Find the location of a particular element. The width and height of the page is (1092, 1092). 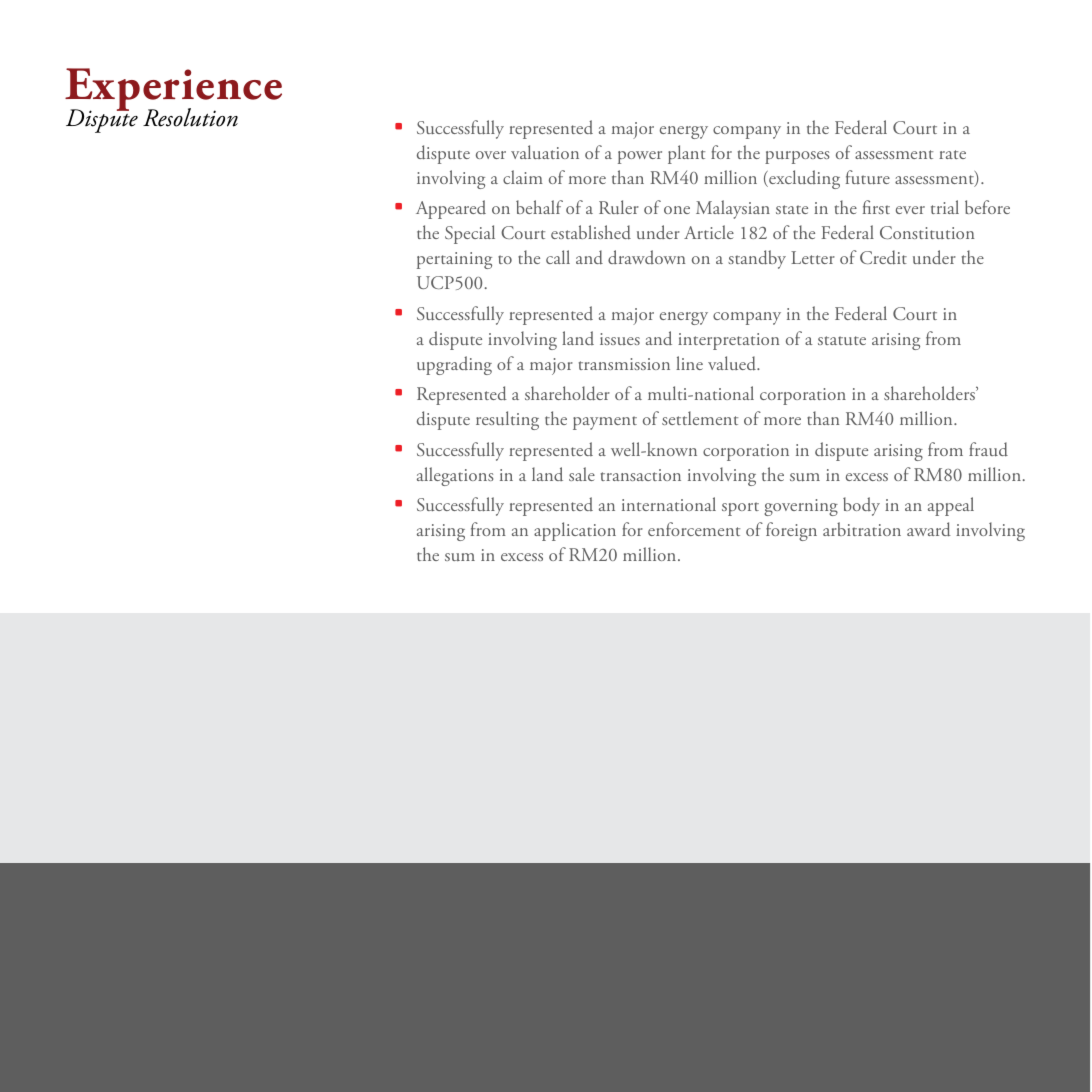

pertaining is located at coordinates (454, 260).
